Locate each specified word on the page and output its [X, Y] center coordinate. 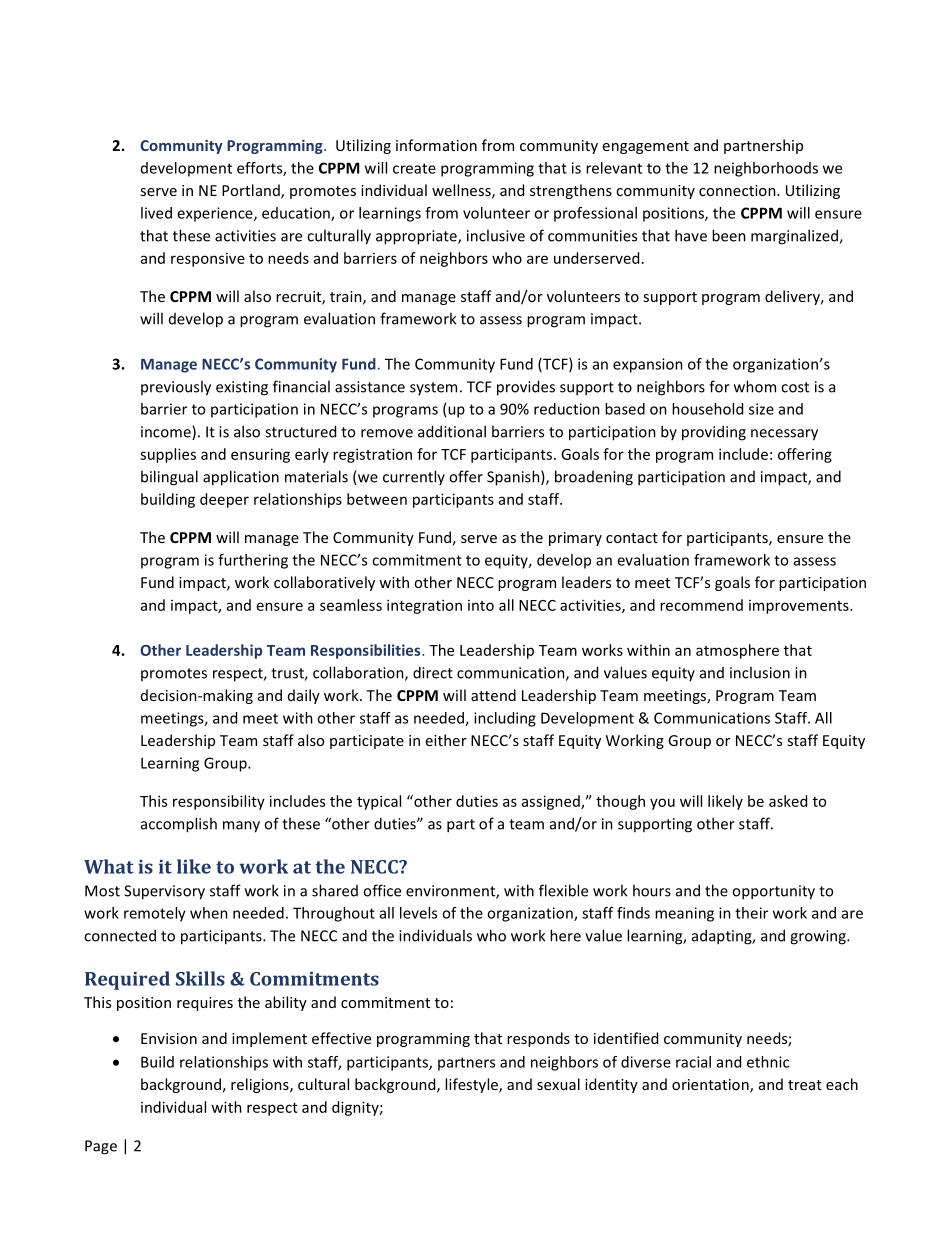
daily [304, 696]
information [436, 145]
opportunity [773, 892]
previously [176, 388]
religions [261, 1085]
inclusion [760, 672]
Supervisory [164, 892]
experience [216, 214]
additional [452, 431]
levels [418, 913]
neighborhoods [766, 169]
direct [433, 672]
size [761, 409]
